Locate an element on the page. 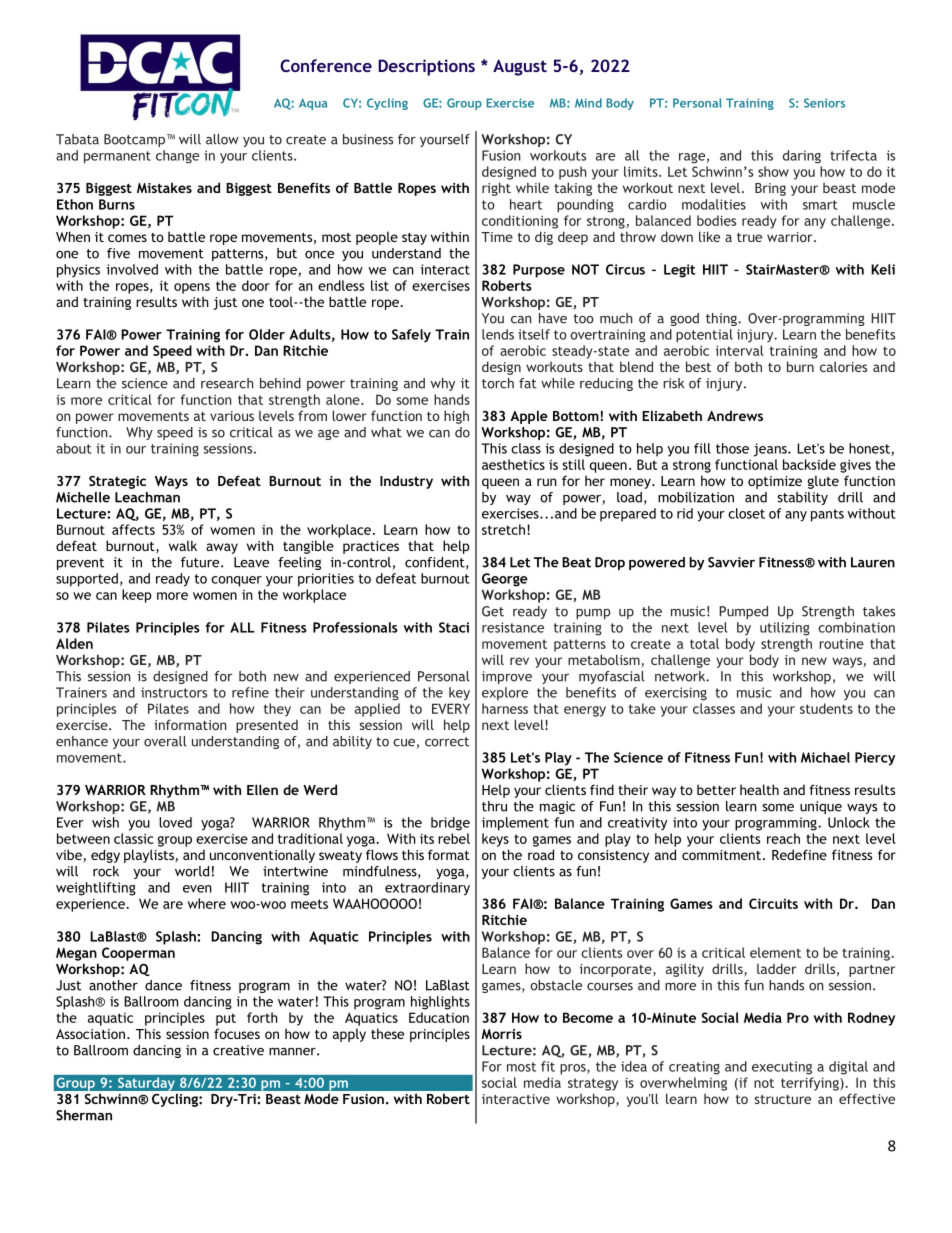  Descriptions is located at coordinates (426, 67).
